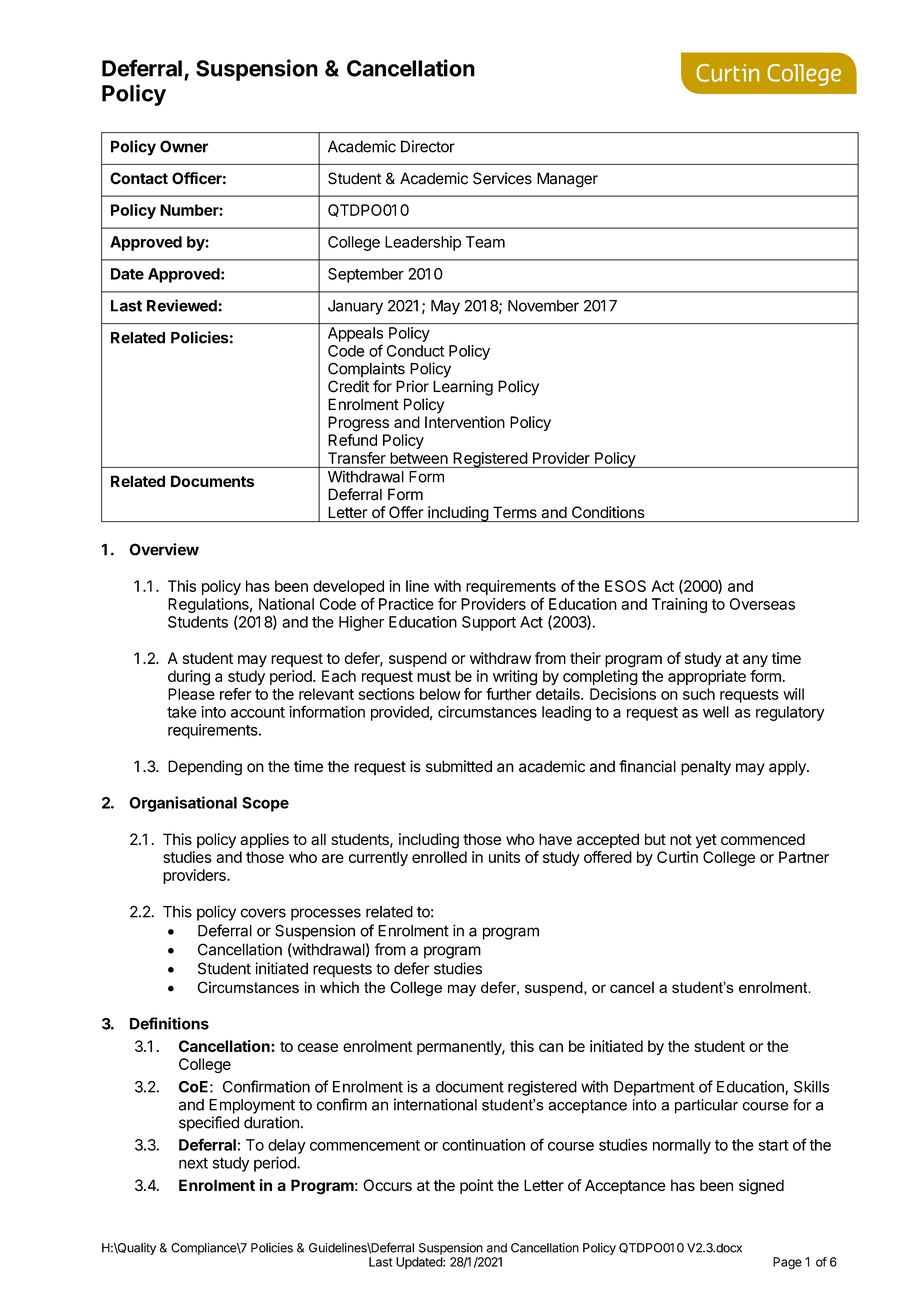 The height and width of the page is (1308, 924). I want to click on signed, so click(761, 1187).
